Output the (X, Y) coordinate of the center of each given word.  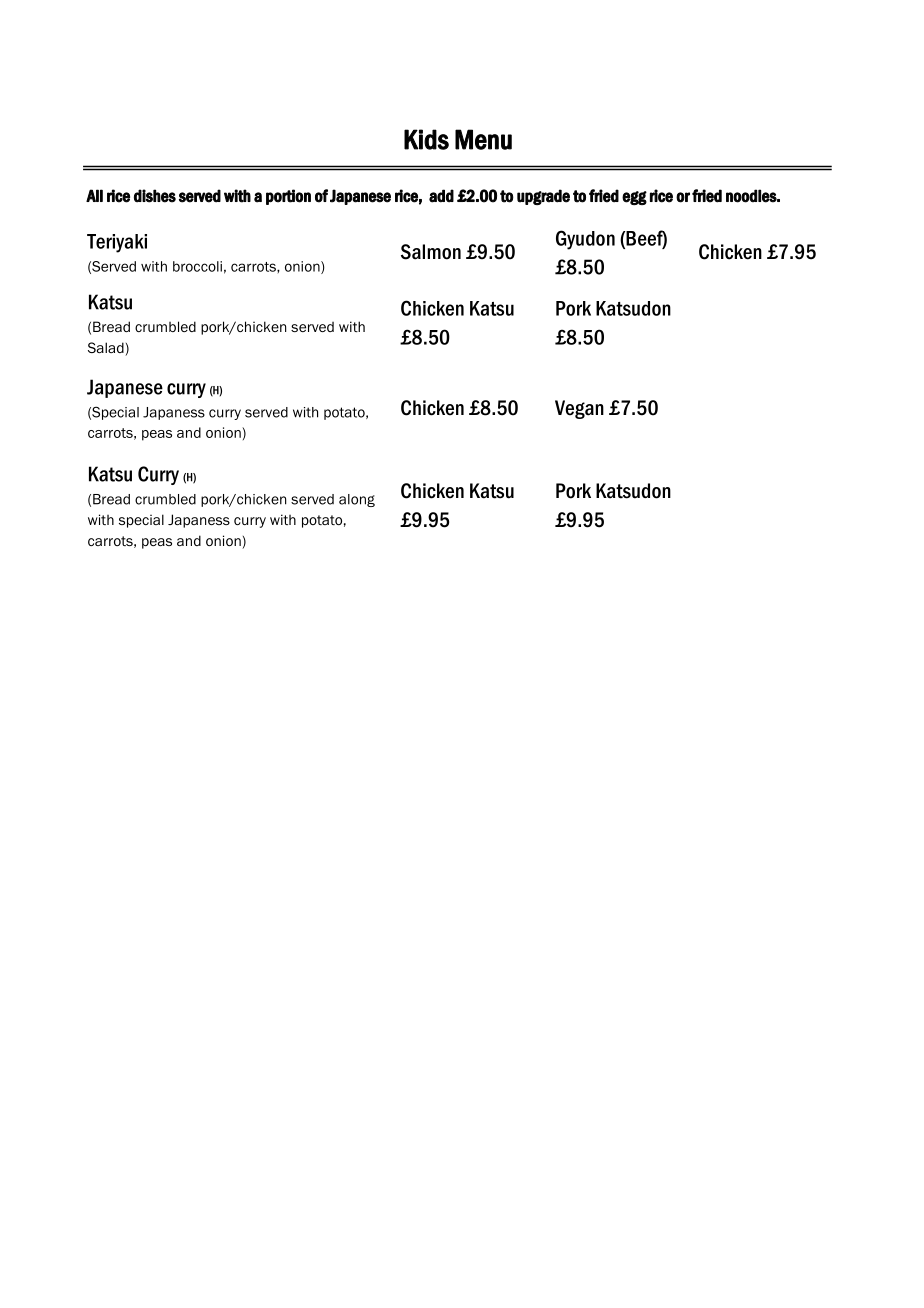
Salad (107, 349)
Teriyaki (117, 243)
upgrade (543, 197)
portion (288, 197)
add (441, 196)
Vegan (579, 409)
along (357, 500)
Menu (483, 139)
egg (634, 198)
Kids (426, 139)
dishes (155, 196)
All (94, 195)
